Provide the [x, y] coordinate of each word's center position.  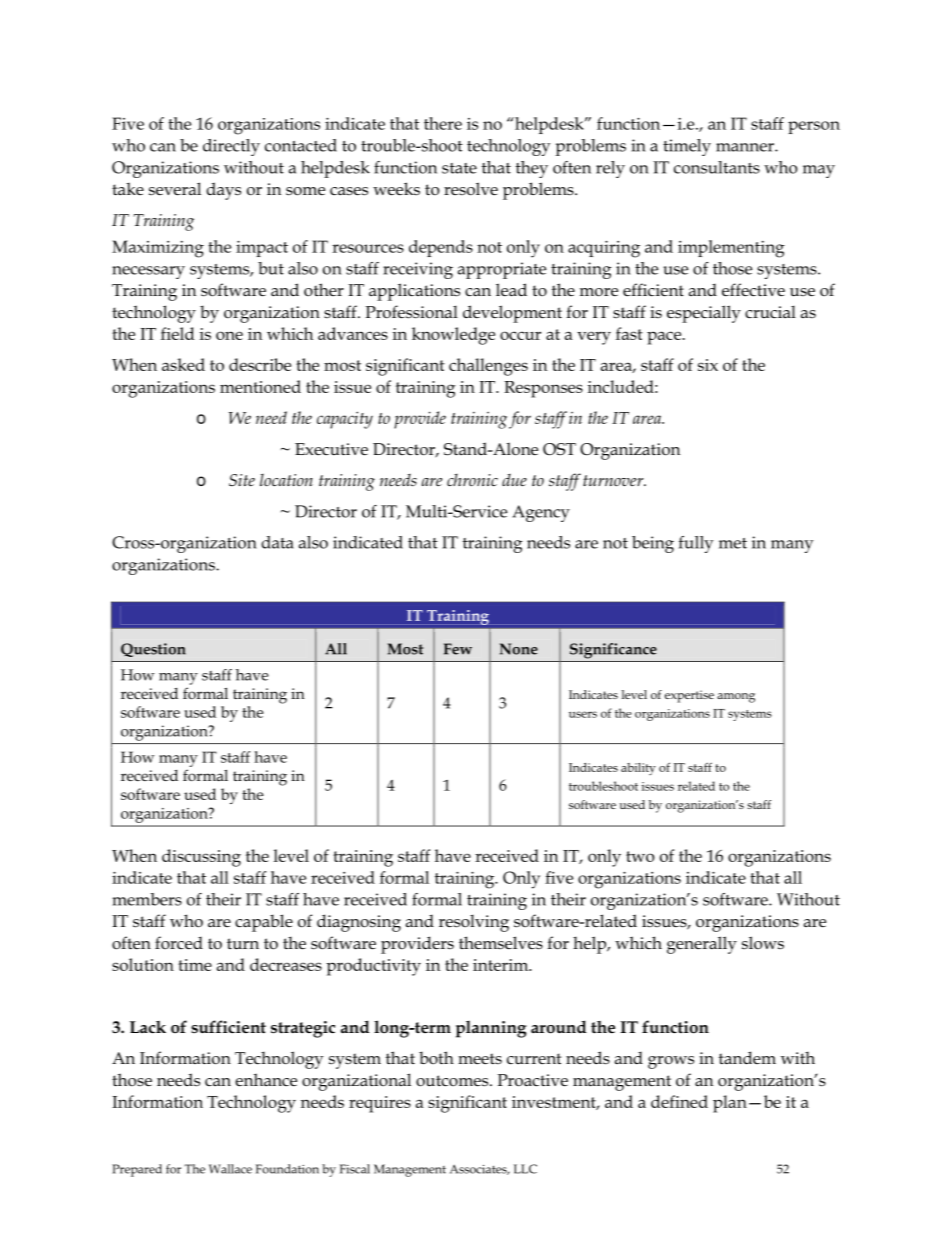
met [733, 543]
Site [242, 480]
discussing [201, 858]
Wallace [230, 1169]
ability [638, 769]
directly [231, 147]
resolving [474, 923]
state [459, 168]
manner [746, 147]
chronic [472, 480]
